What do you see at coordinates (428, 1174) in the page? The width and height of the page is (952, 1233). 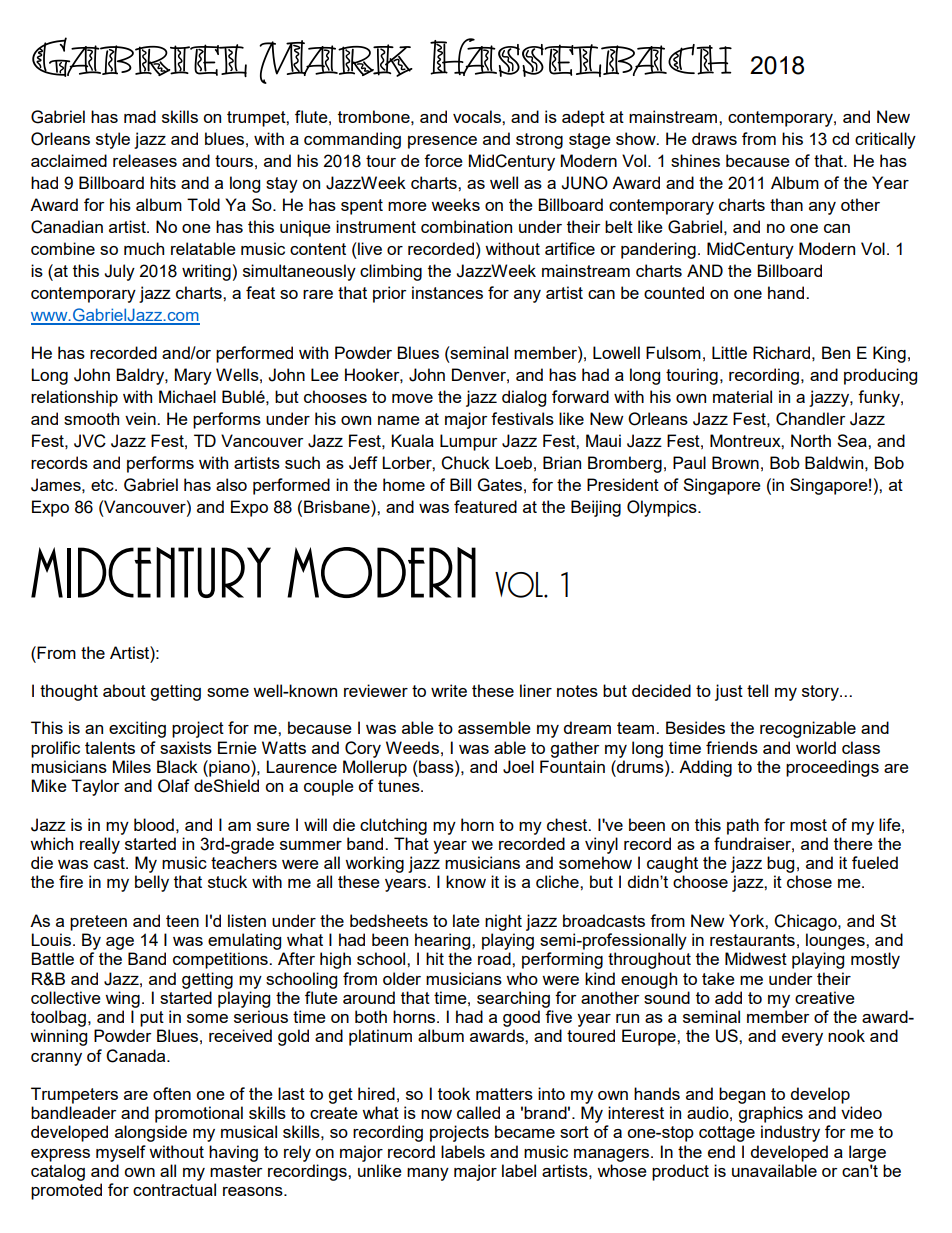 I see `many` at bounding box center [428, 1174].
